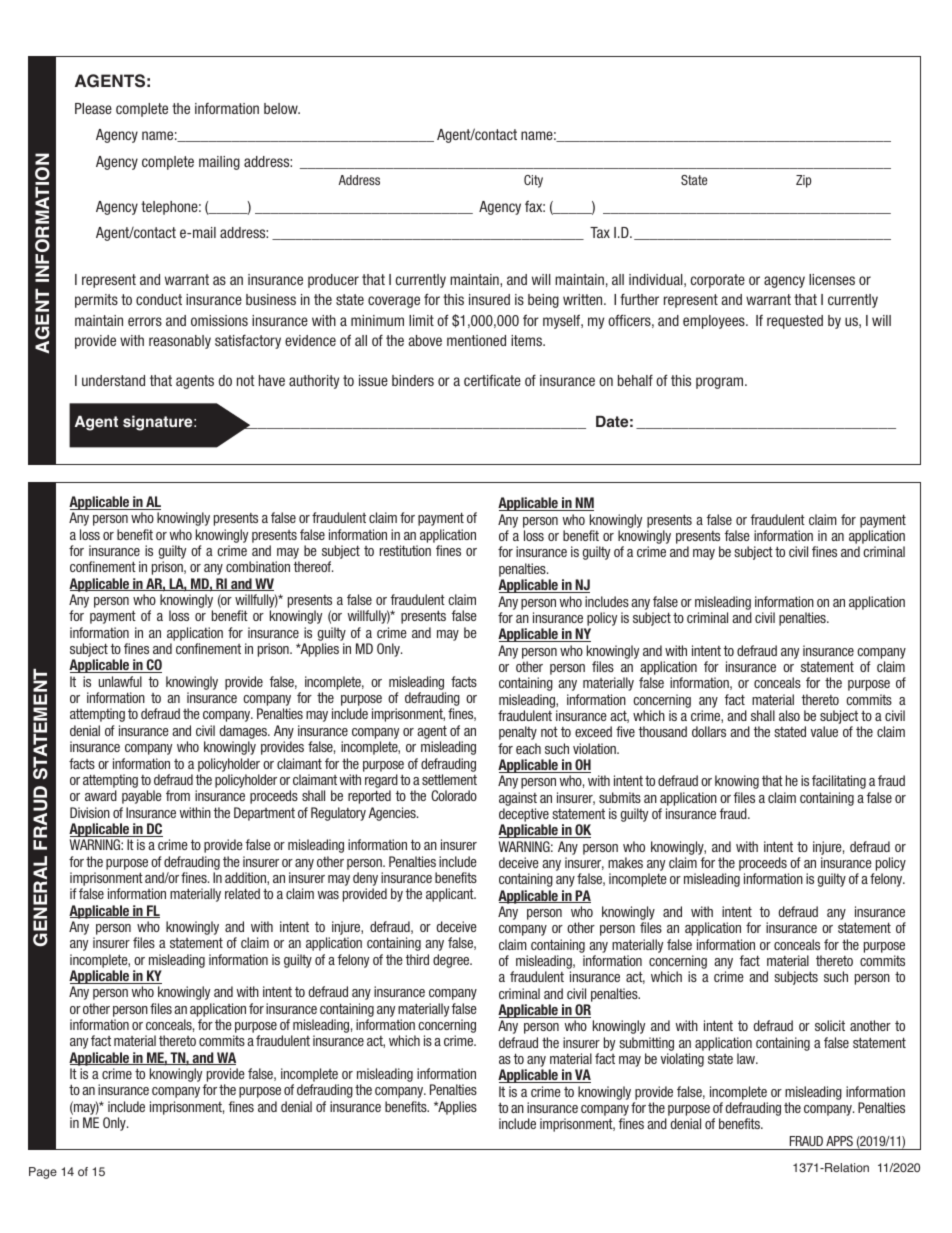  What do you see at coordinates (789, 715) in the page?
I see `also` at bounding box center [789, 715].
